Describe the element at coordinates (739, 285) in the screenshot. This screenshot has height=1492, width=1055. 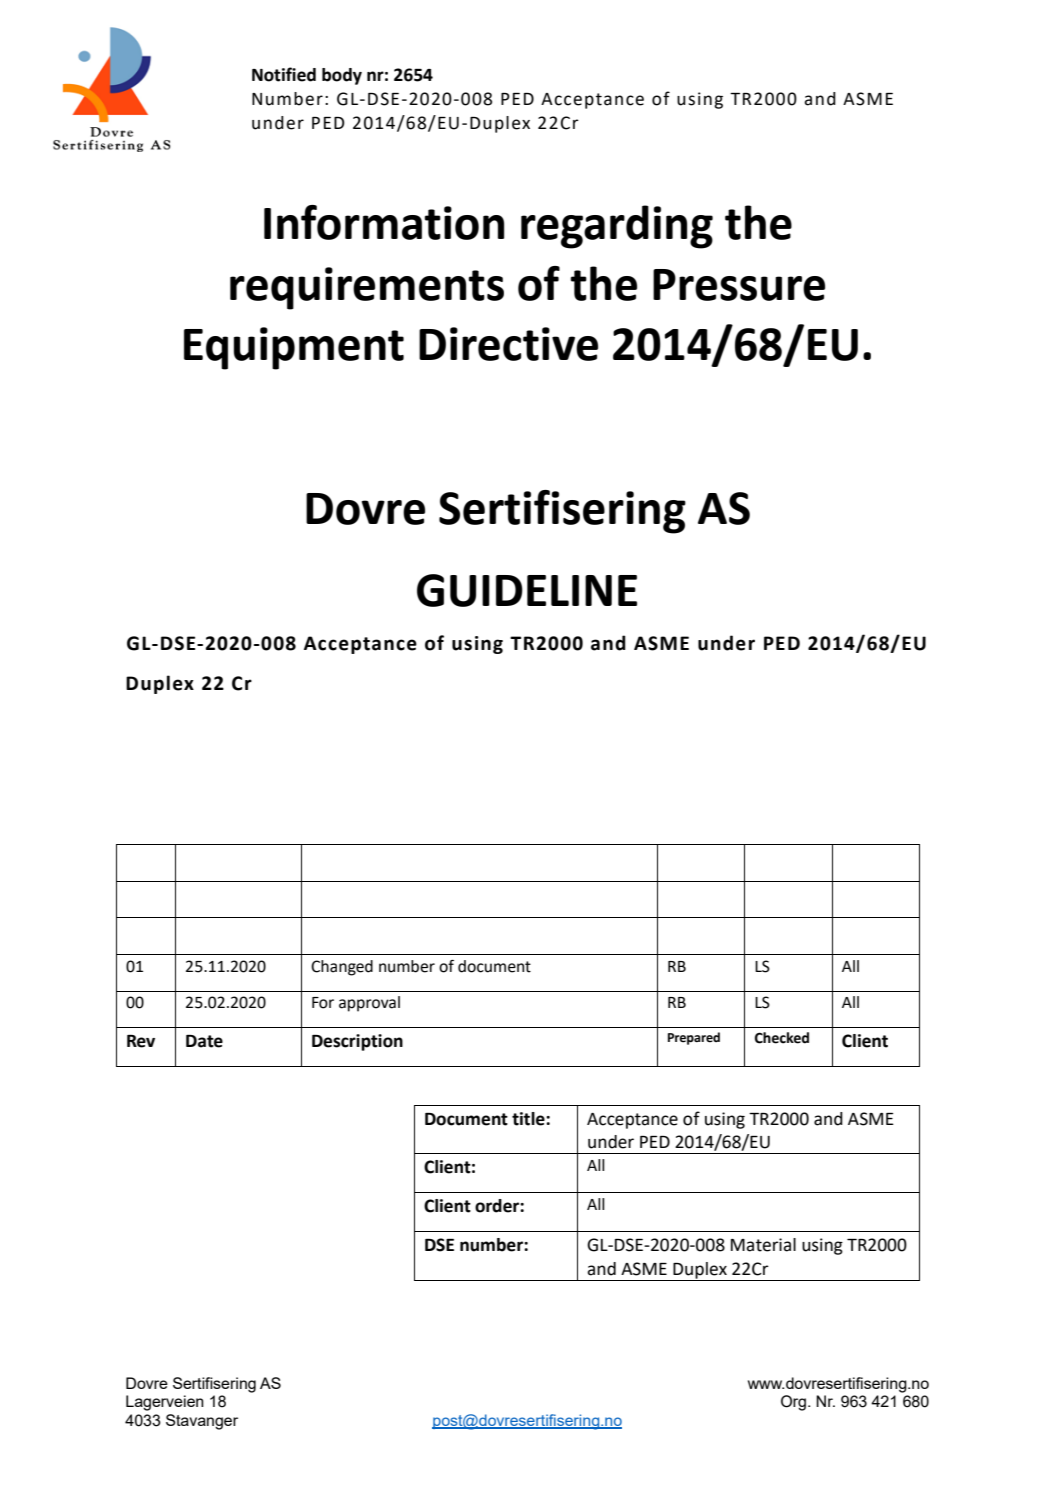
I see `Pressure` at that location.
